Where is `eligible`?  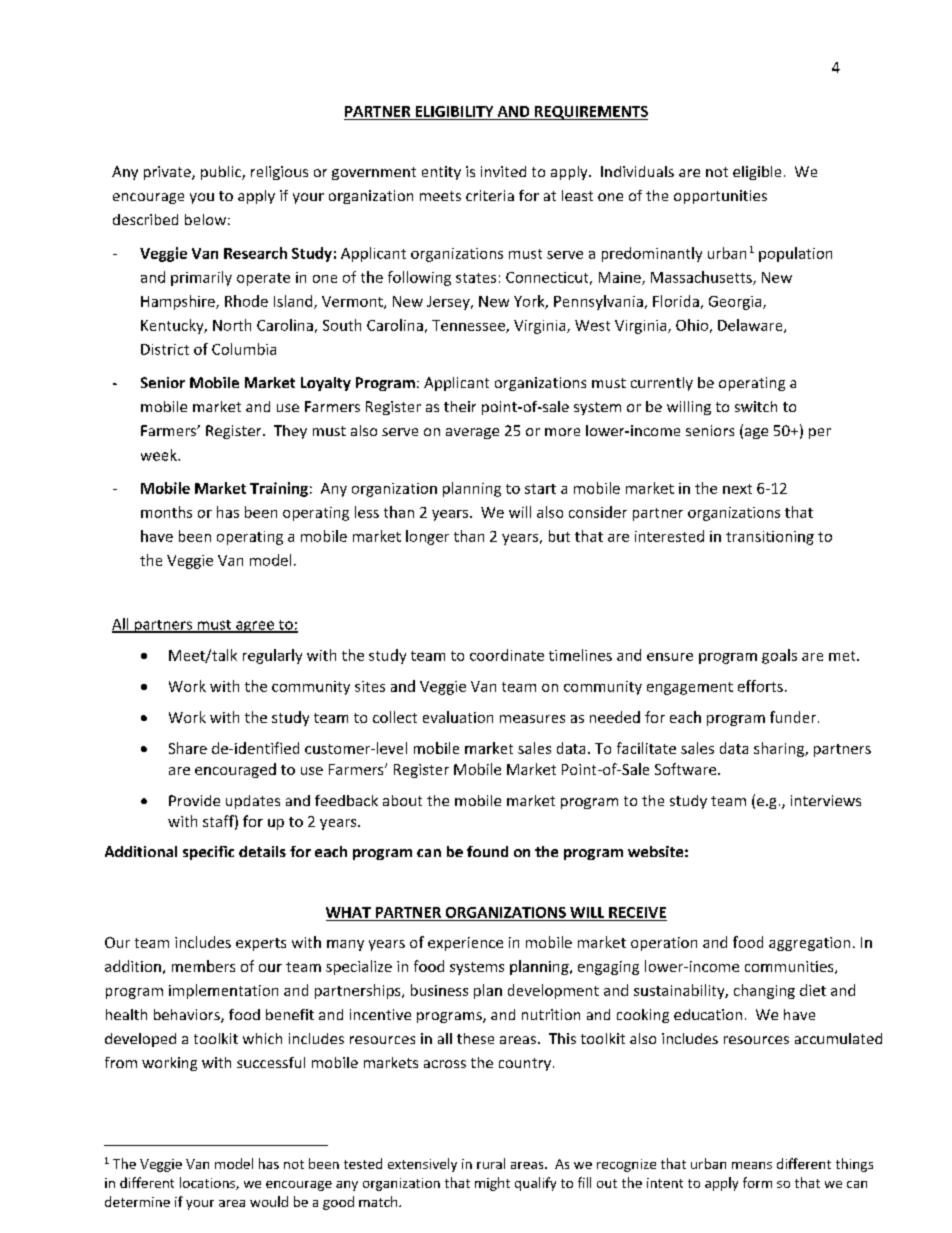 eligible is located at coordinates (757, 173).
